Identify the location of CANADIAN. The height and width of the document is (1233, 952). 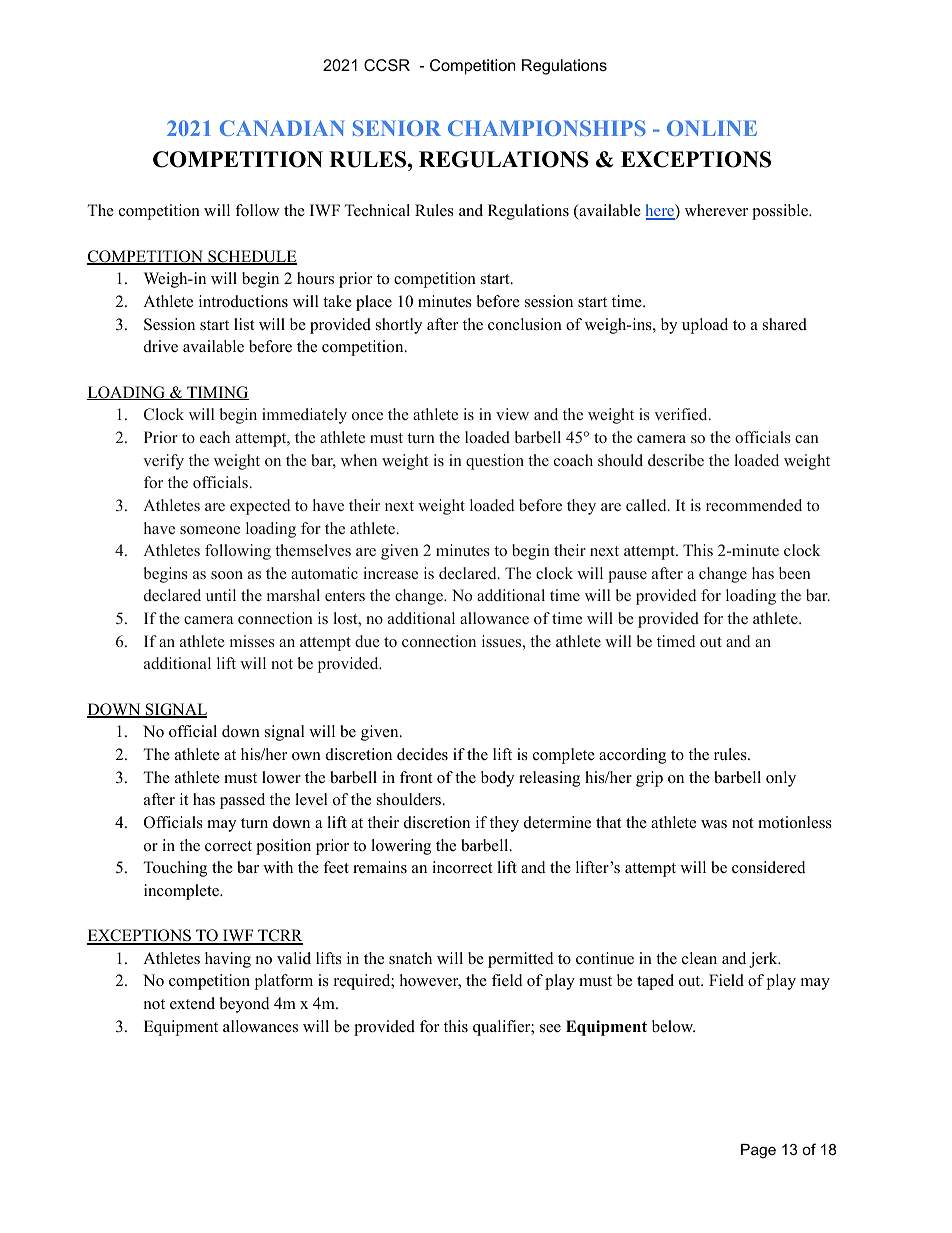
(282, 128).
